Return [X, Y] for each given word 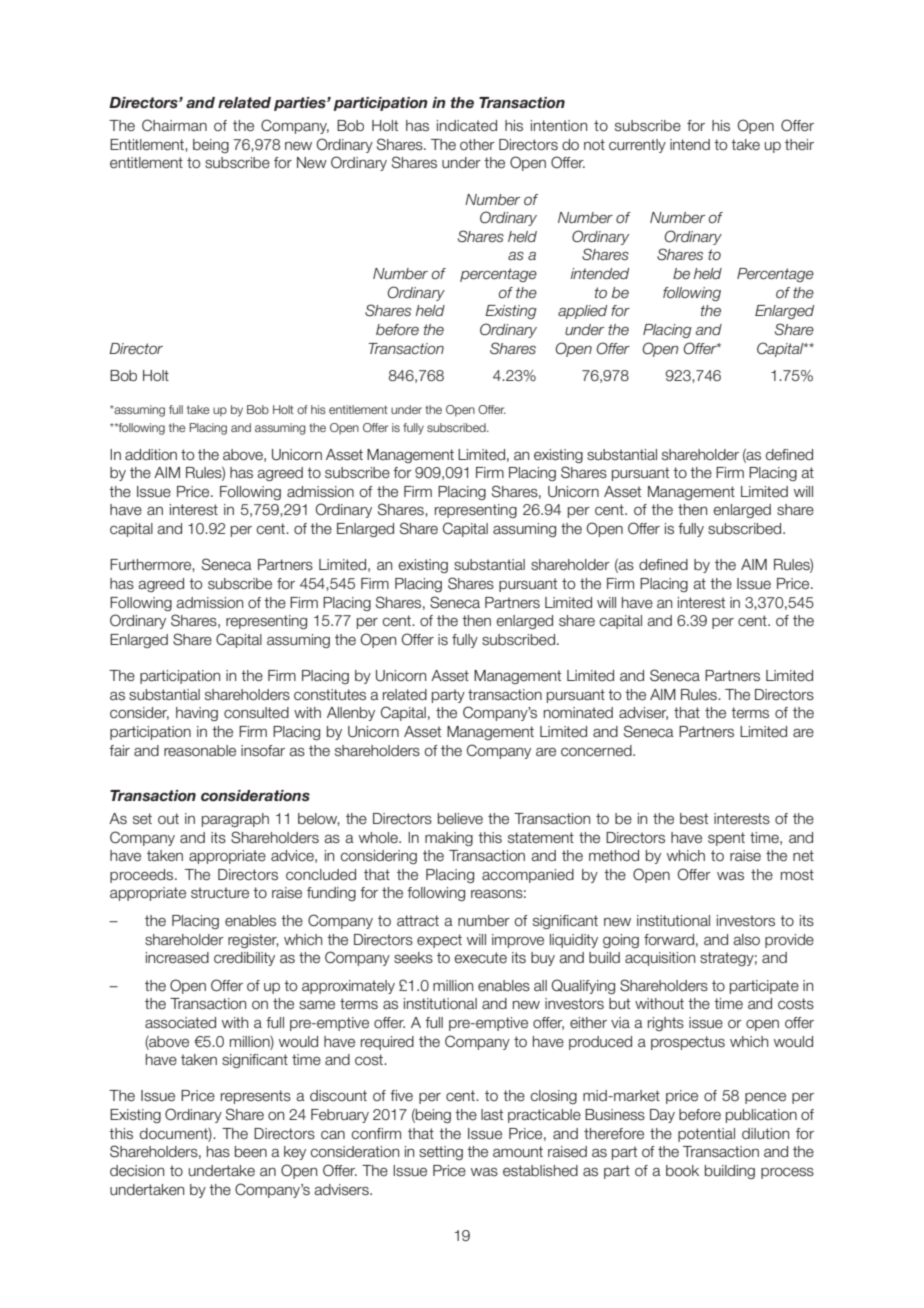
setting [441, 1153]
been [251, 1152]
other [477, 145]
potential [706, 1135]
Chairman [174, 125]
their [799, 145]
